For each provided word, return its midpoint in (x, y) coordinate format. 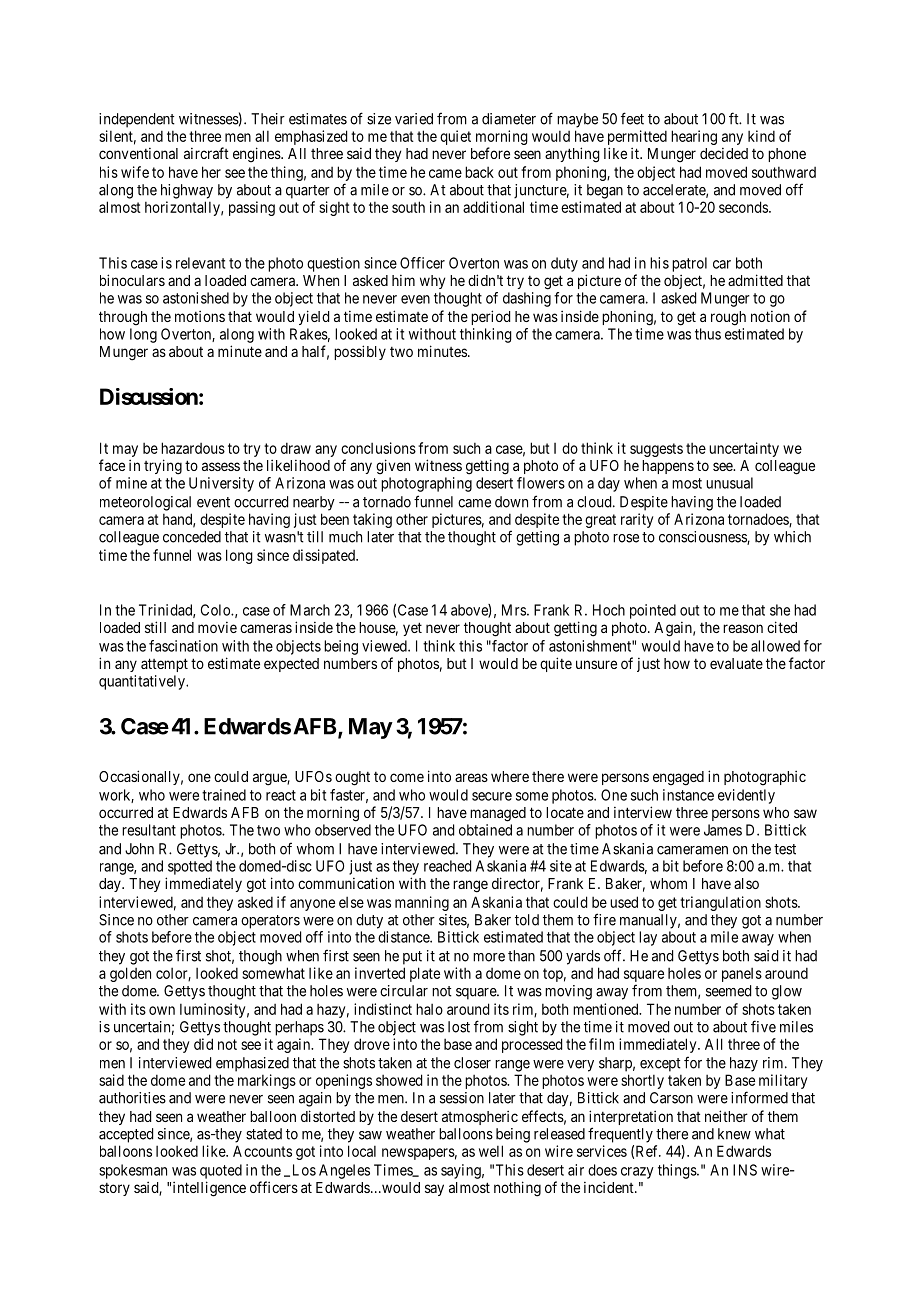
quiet (455, 137)
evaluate (736, 663)
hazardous (193, 448)
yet (412, 629)
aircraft (206, 153)
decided (724, 153)
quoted (221, 1171)
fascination (183, 646)
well (491, 1151)
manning (422, 903)
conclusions (378, 448)
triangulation (720, 903)
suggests (656, 450)
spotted (190, 867)
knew (734, 1134)
